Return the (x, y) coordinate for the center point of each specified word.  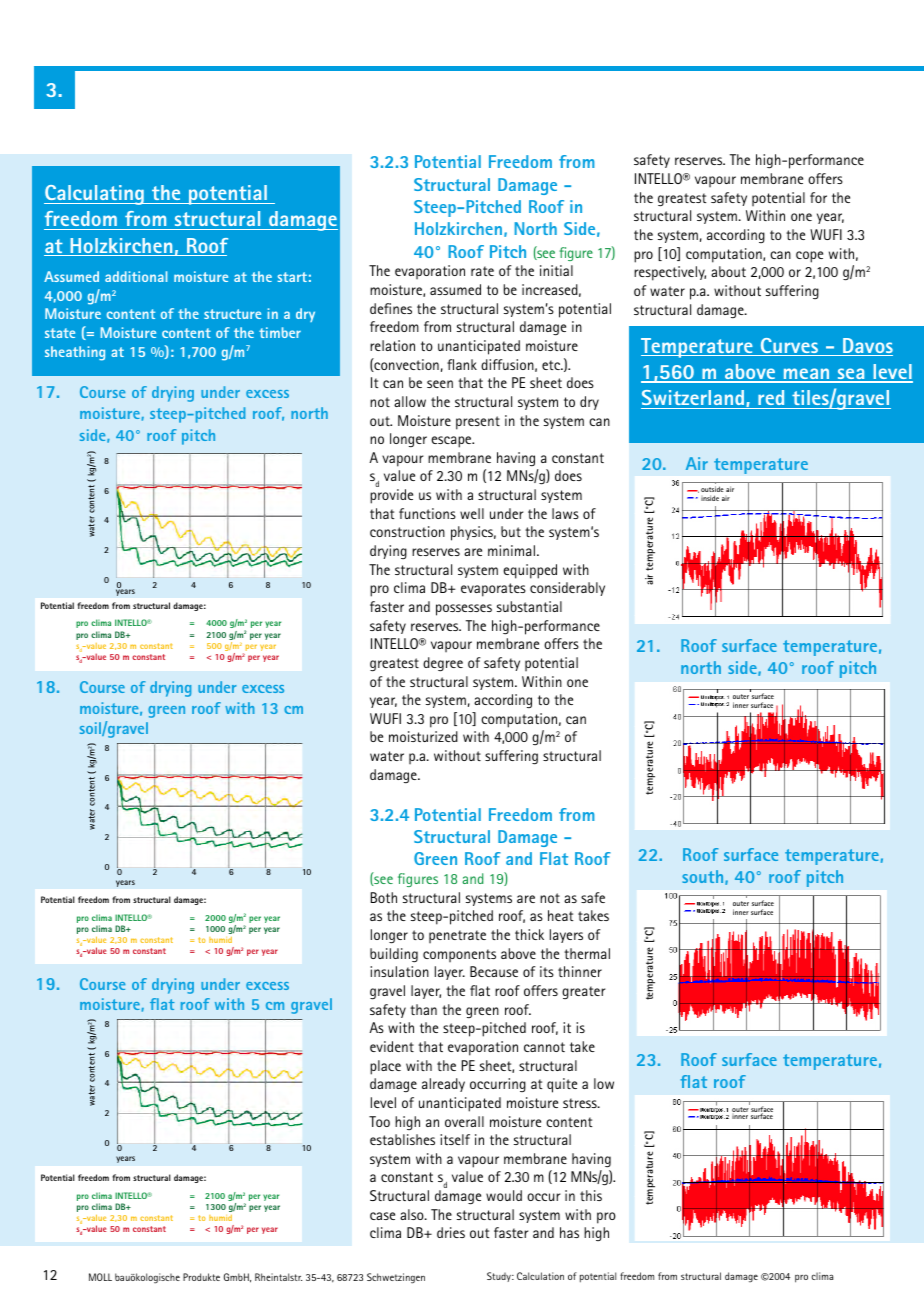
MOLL (100, 1277)
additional (136, 276)
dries (451, 1232)
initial (556, 270)
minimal (511, 550)
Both (384, 897)
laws (565, 513)
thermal (587, 953)
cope (809, 257)
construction (407, 531)
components (459, 955)
